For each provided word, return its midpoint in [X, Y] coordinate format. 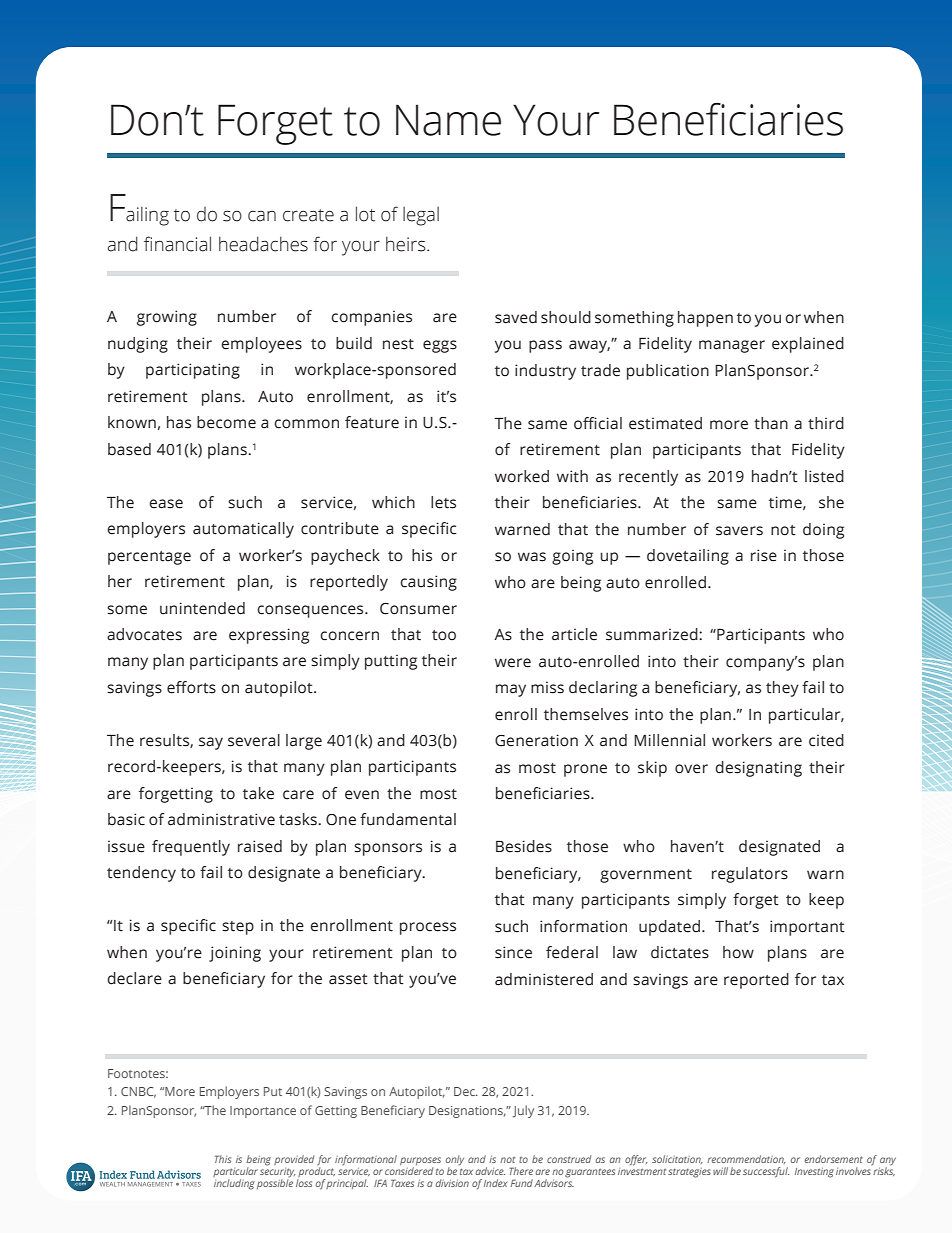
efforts [191, 687]
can [262, 216]
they [782, 689]
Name [448, 120]
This [223, 1159]
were [513, 663]
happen [705, 319]
